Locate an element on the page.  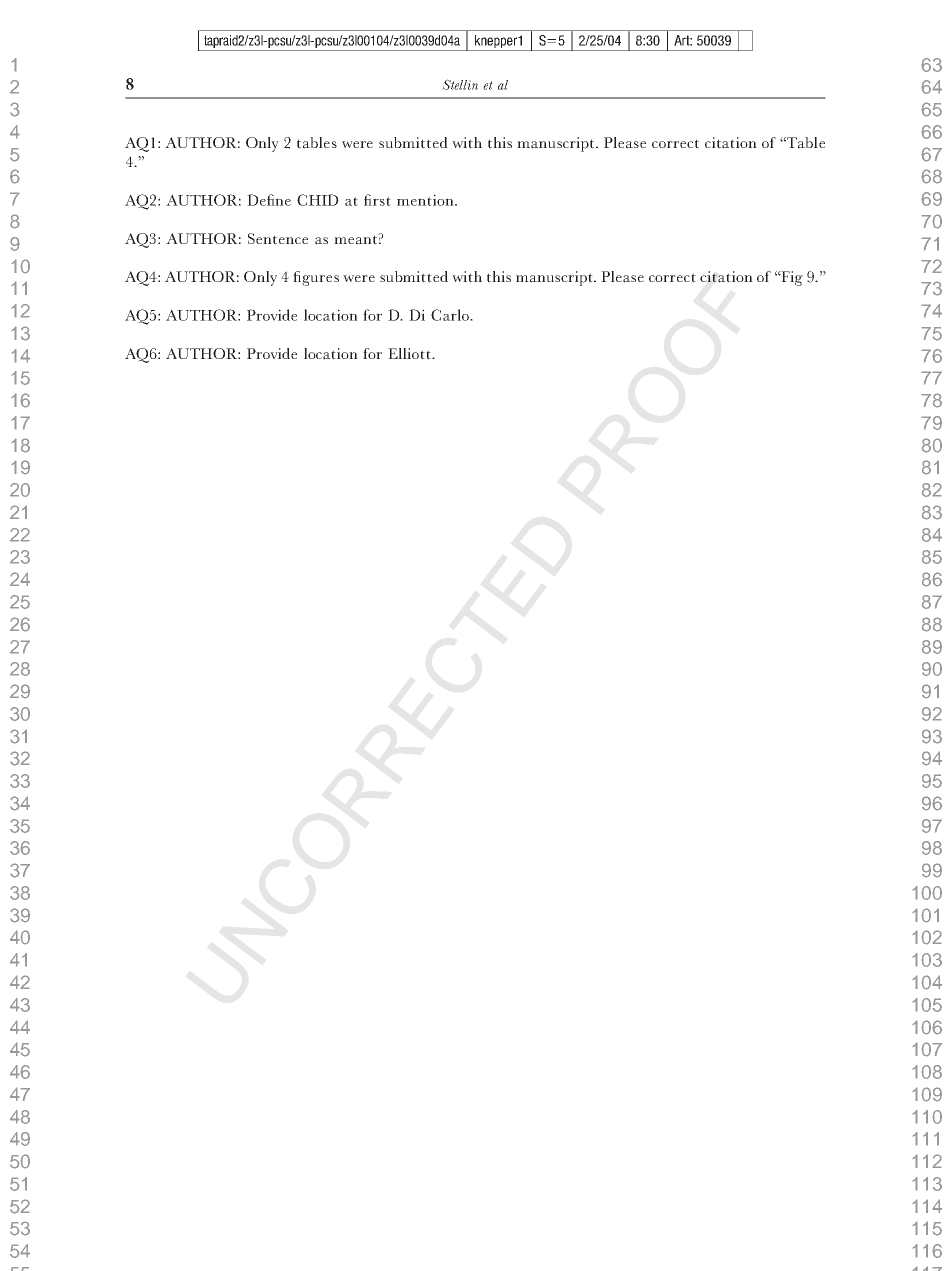
figures is located at coordinates (316, 278).
